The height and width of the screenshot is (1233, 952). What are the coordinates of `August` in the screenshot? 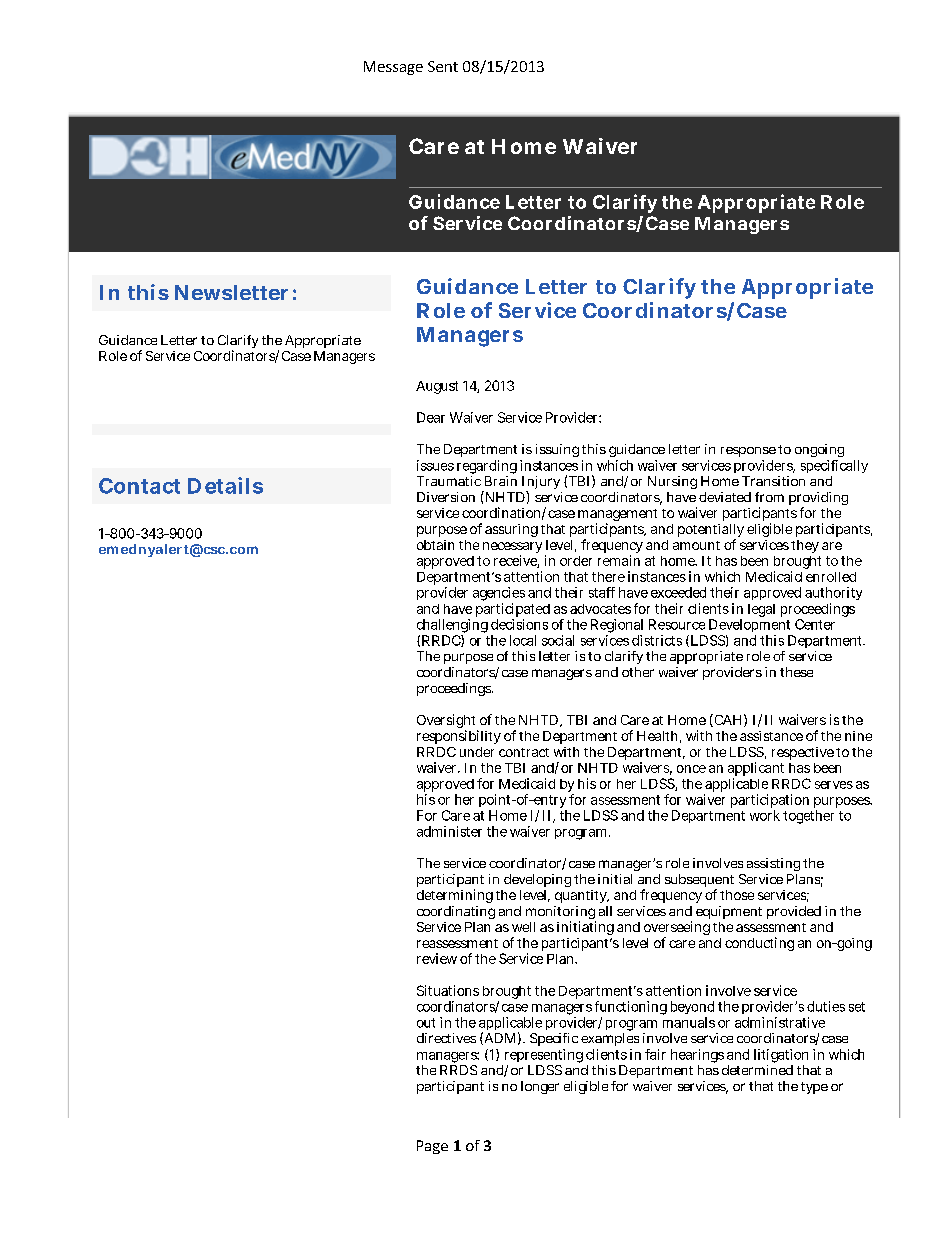 It's located at (437, 387).
